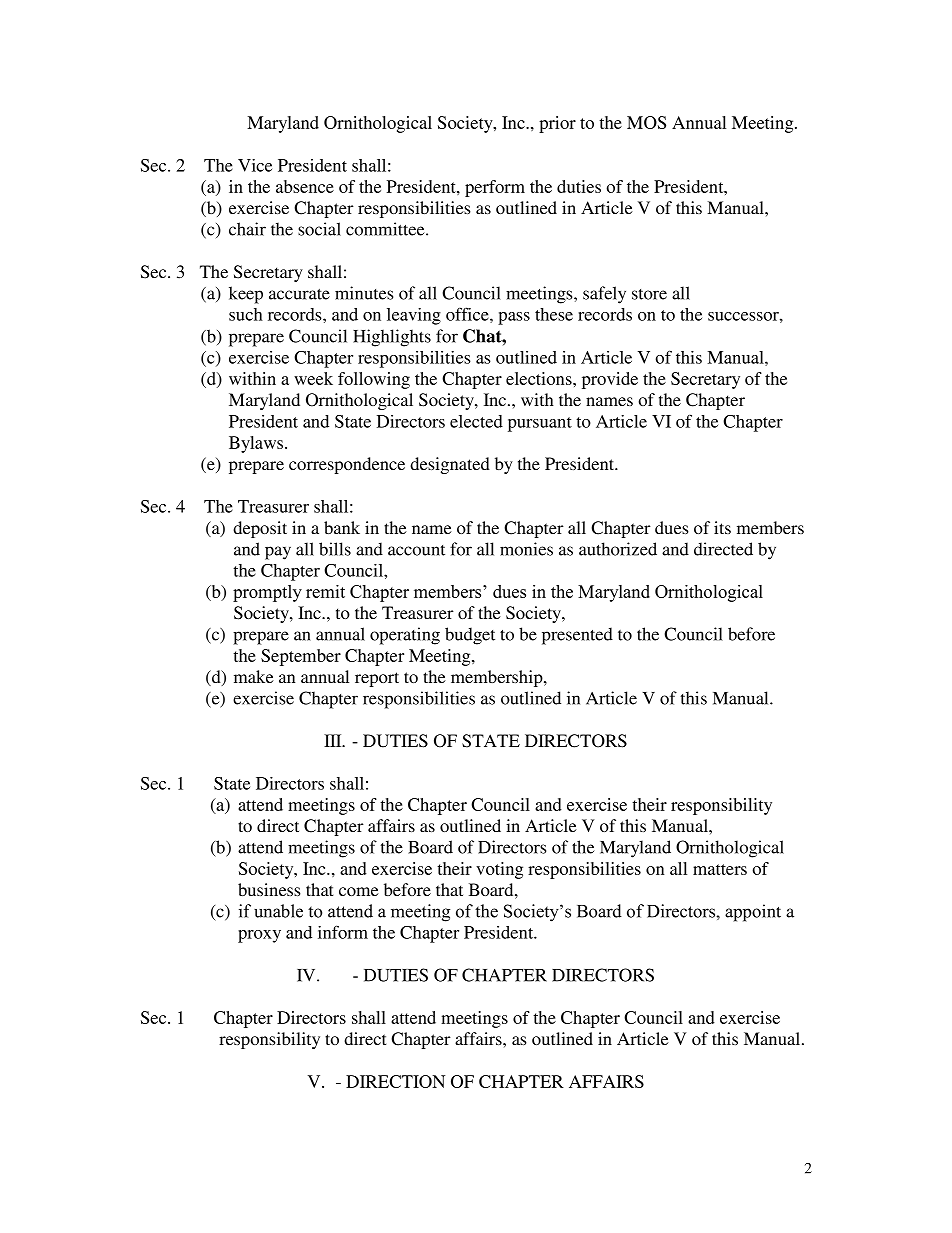 The height and width of the image is (1233, 952). Describe the element at coordinates (577, 636) in the image. I see `presented` at that location.
